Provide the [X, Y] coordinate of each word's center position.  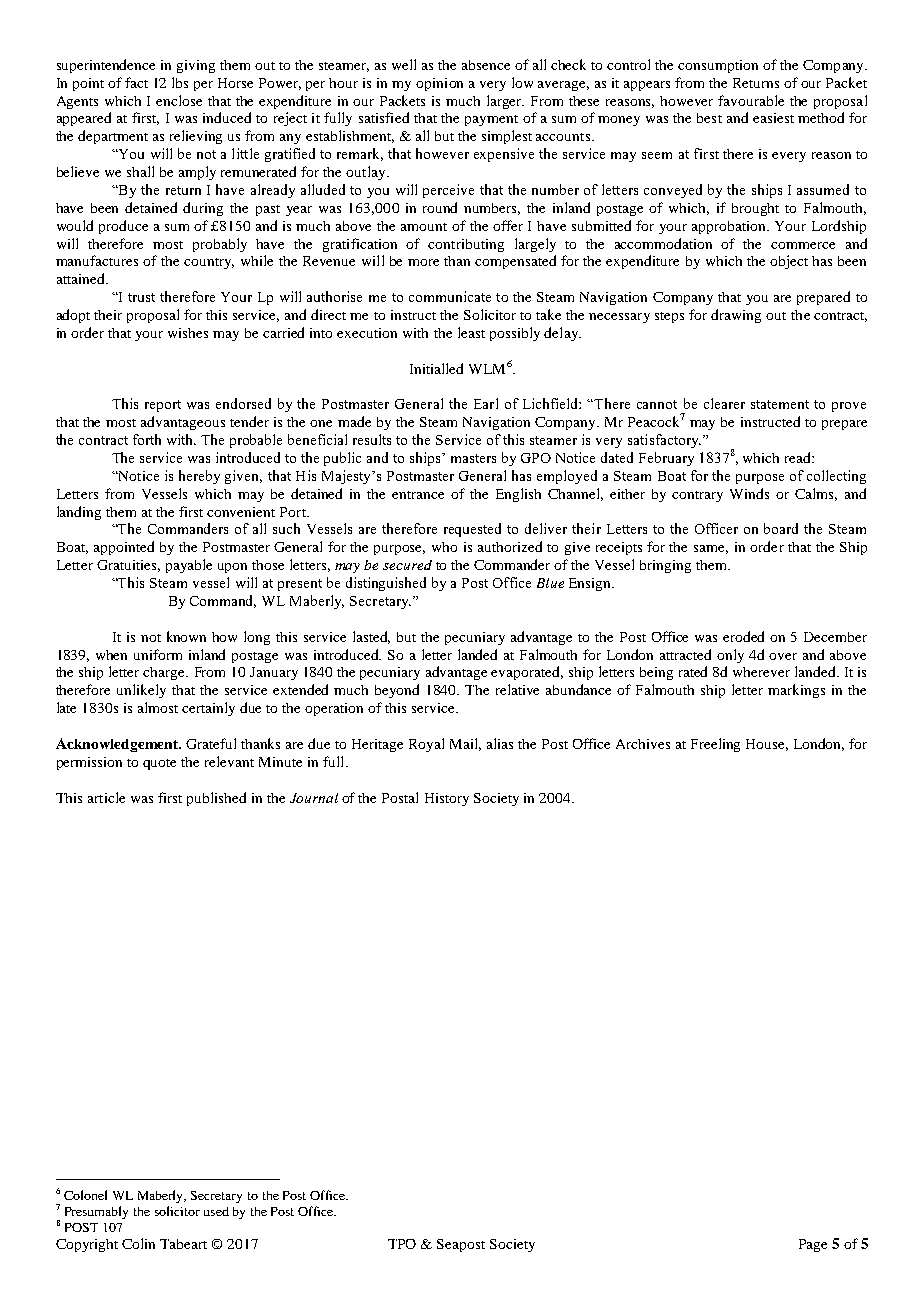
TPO [402, 1244]
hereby [199, 477]
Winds [749, 493]
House [767, 745]
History [447, 799]
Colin [138, 1243]
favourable [751, 100]
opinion [439, 84]
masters [473, 458]
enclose [179, 100]
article [106, 797]
